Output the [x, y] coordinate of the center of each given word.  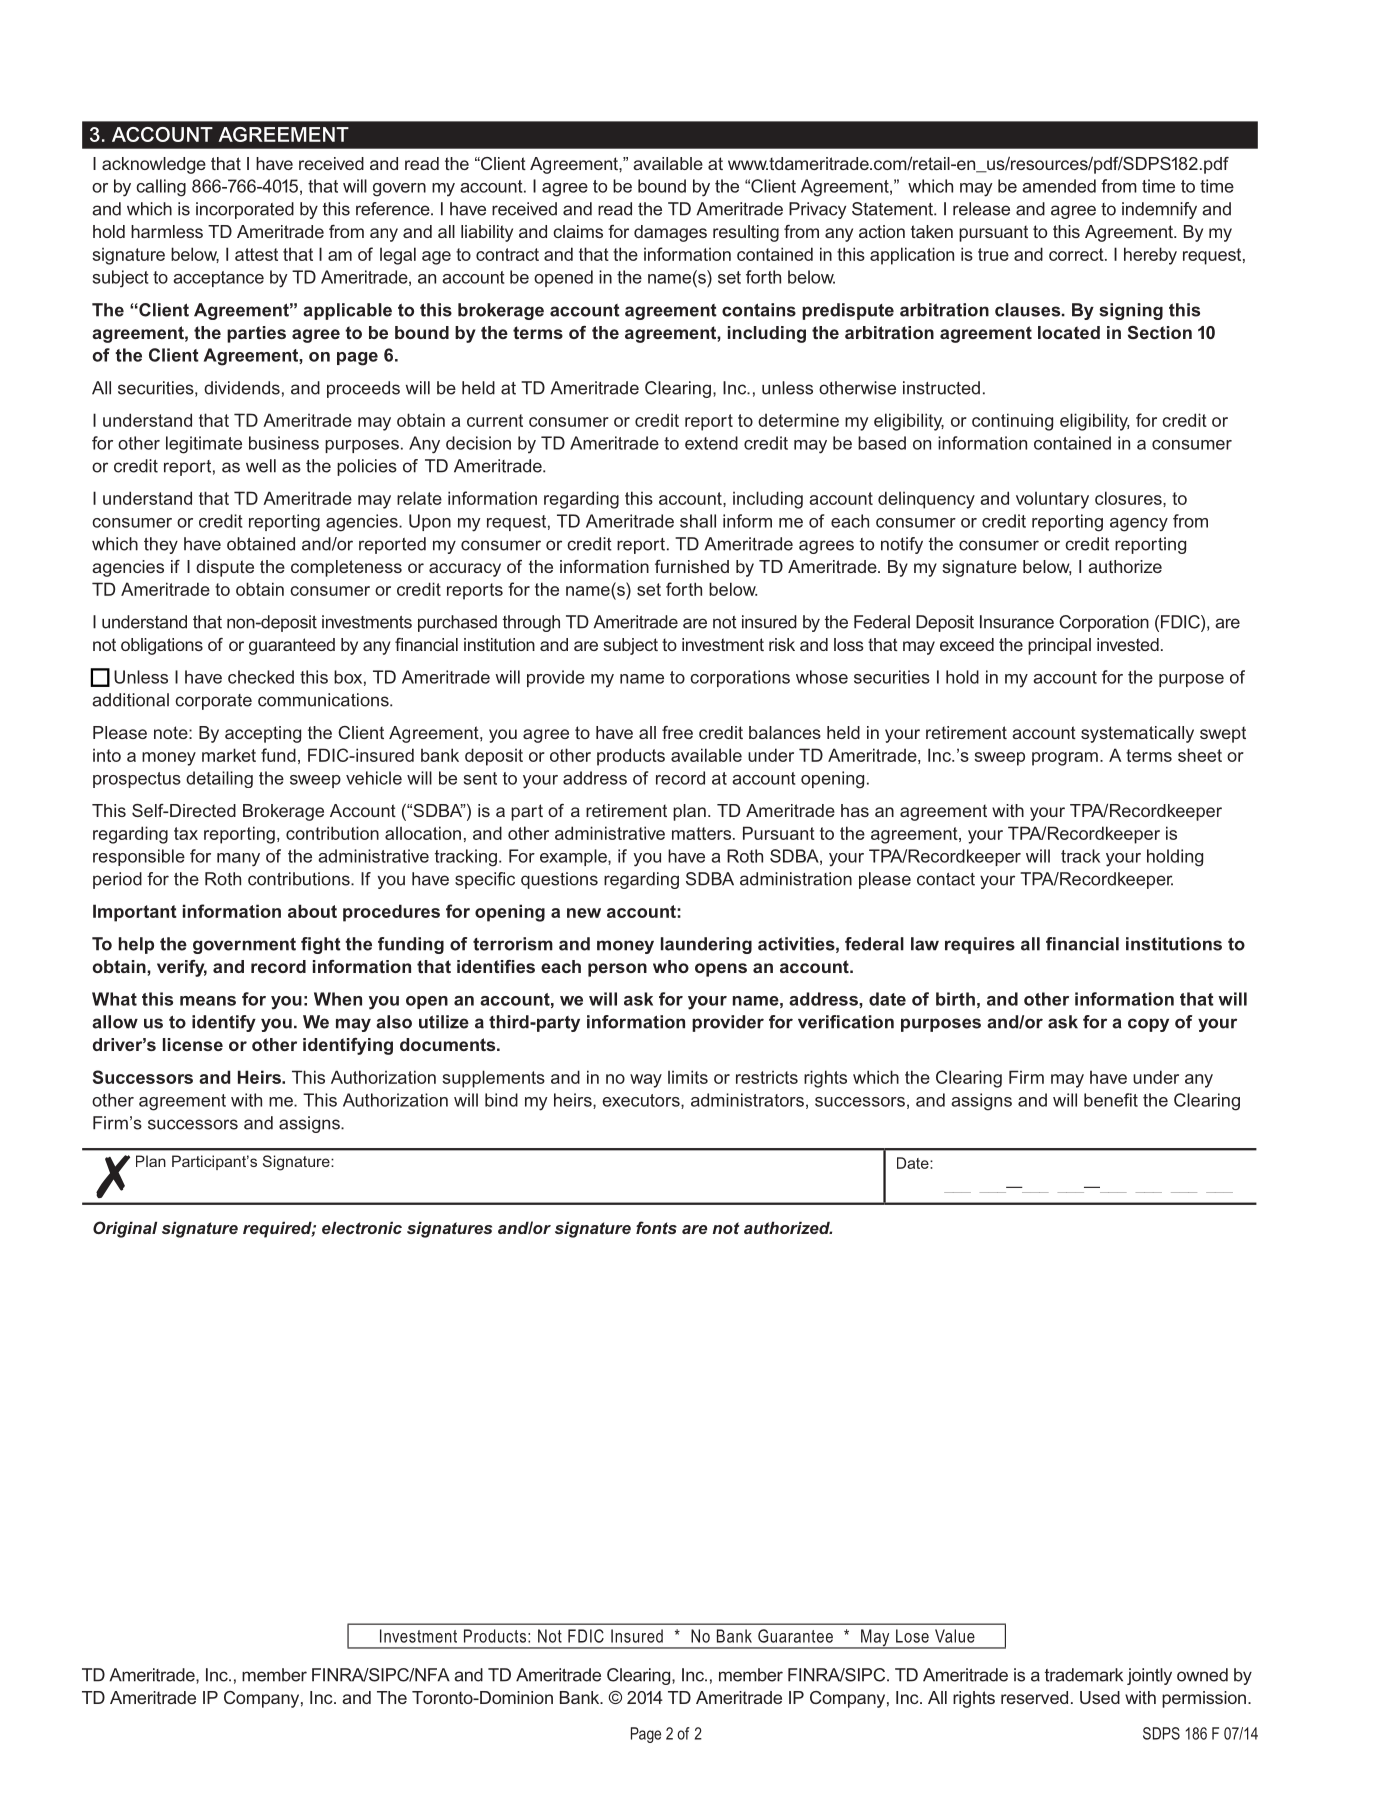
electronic [362, 1228]
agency [1139, 525]
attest [256, 254]
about [312, 911]
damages [670, 233]
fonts [656, 1227]
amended [1059, 186]
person [617, 970]
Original [125, 1229]
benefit [1111, 1100]
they [161, 545]
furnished [692, 566]
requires [980, 945]
